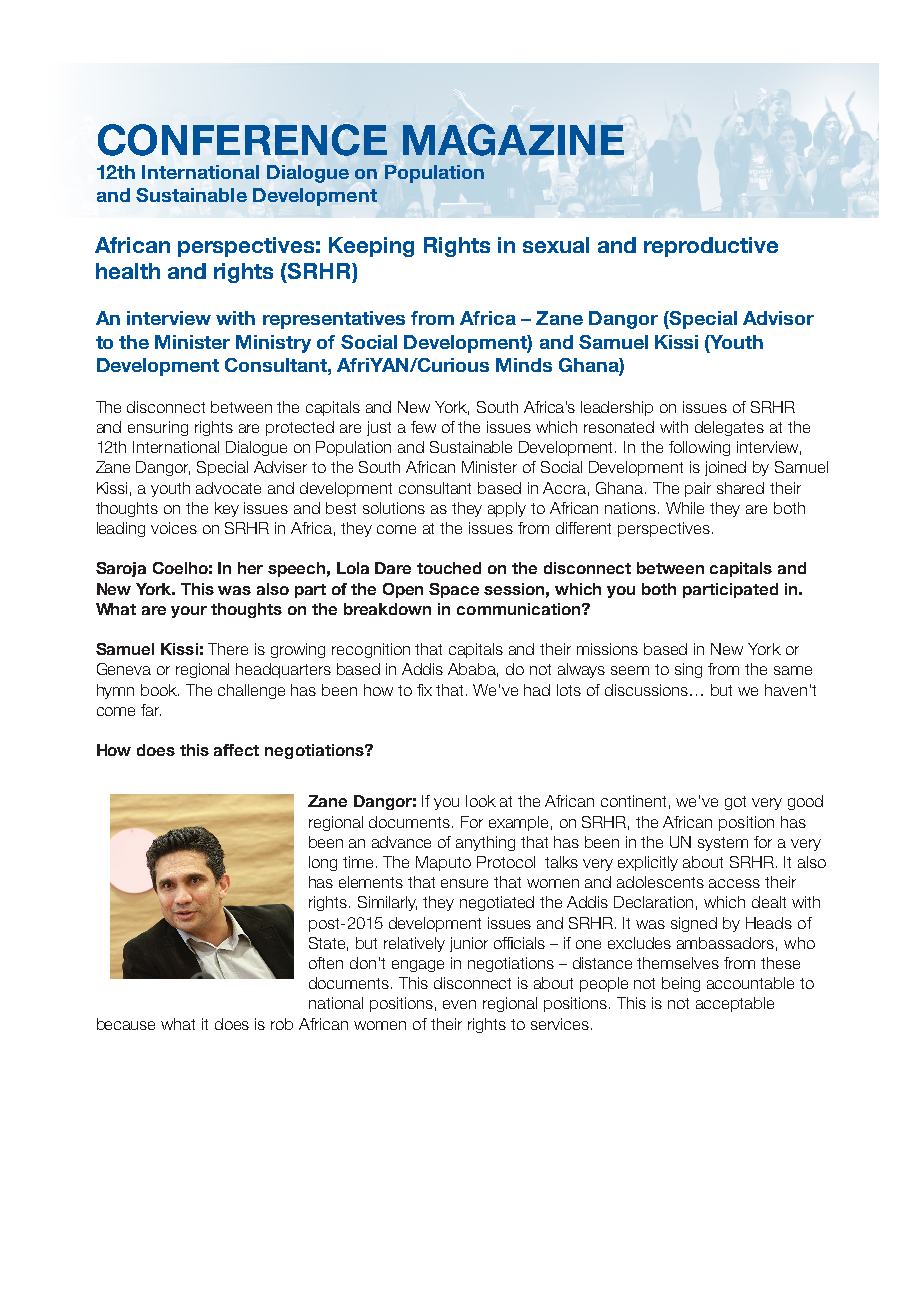 The height and width of the document is (1308, 924). What do you see at coordinates (189, 612) in the document?
I see `your` at bounding box center [189, 612].
